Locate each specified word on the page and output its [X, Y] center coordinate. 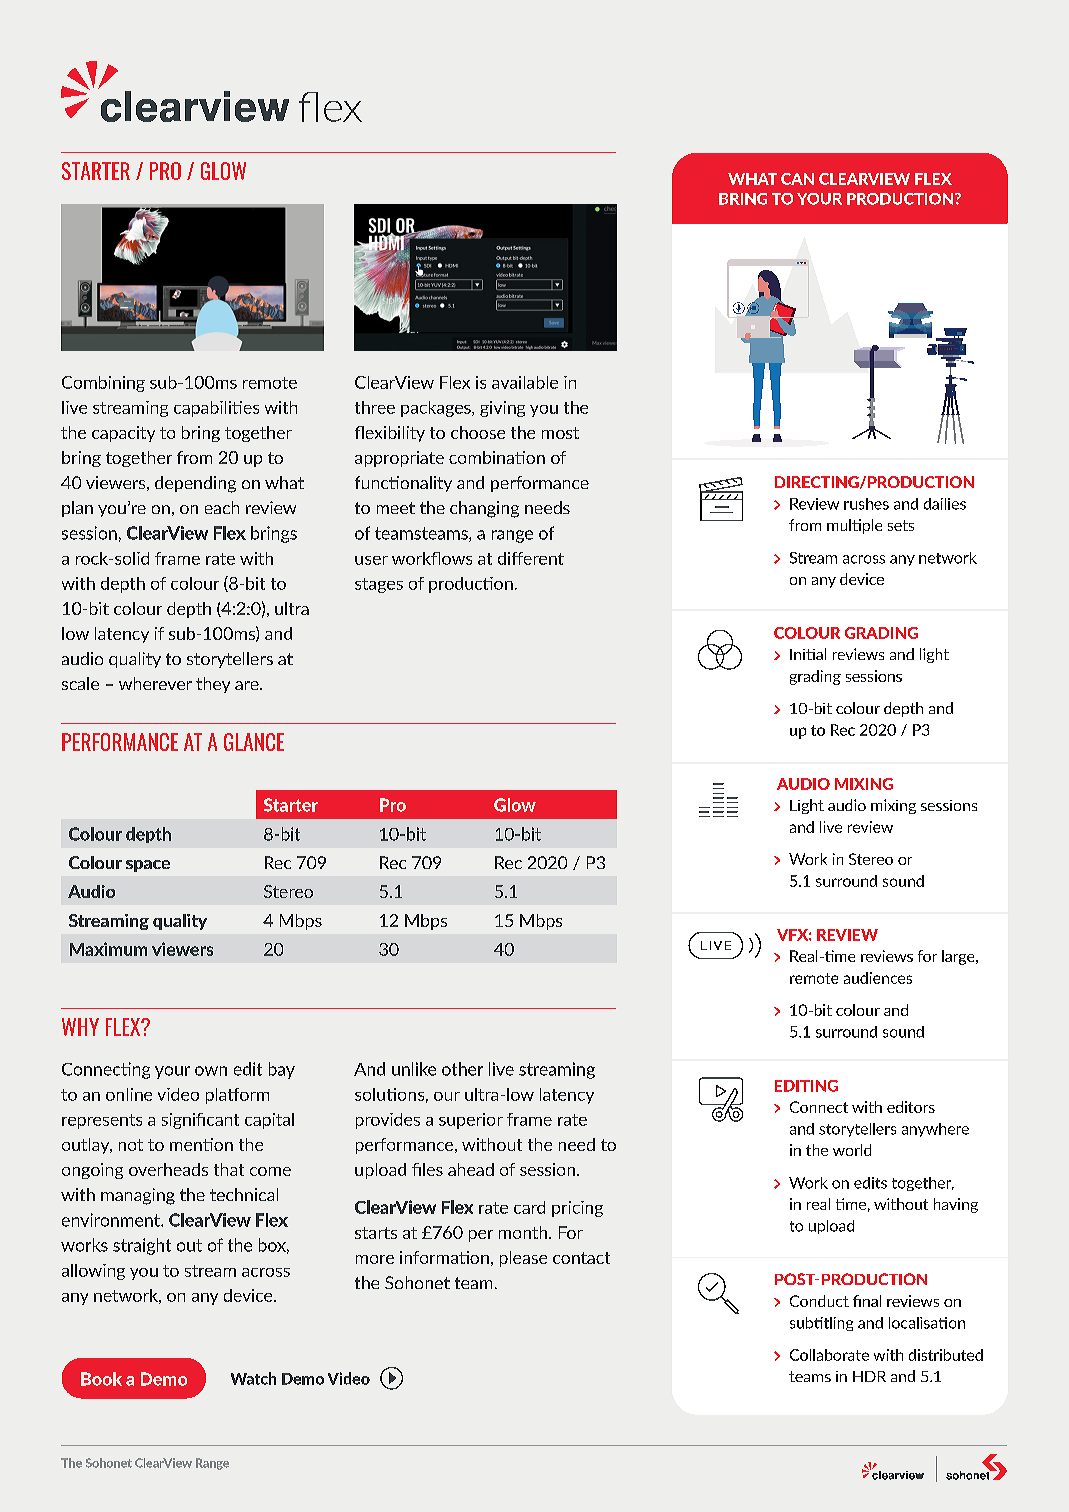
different [531, 558]
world [852, 1150]
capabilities [216, 409]
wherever [155, 683]
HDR [869, 1376]
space [148, 866]
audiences [878, 978]
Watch [253, 1378]
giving [502, 409]
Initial [808, 654]
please [523, 1259]
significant [200, 1121]
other [462, 1069]
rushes [866, 504]
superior [471, 1121]
